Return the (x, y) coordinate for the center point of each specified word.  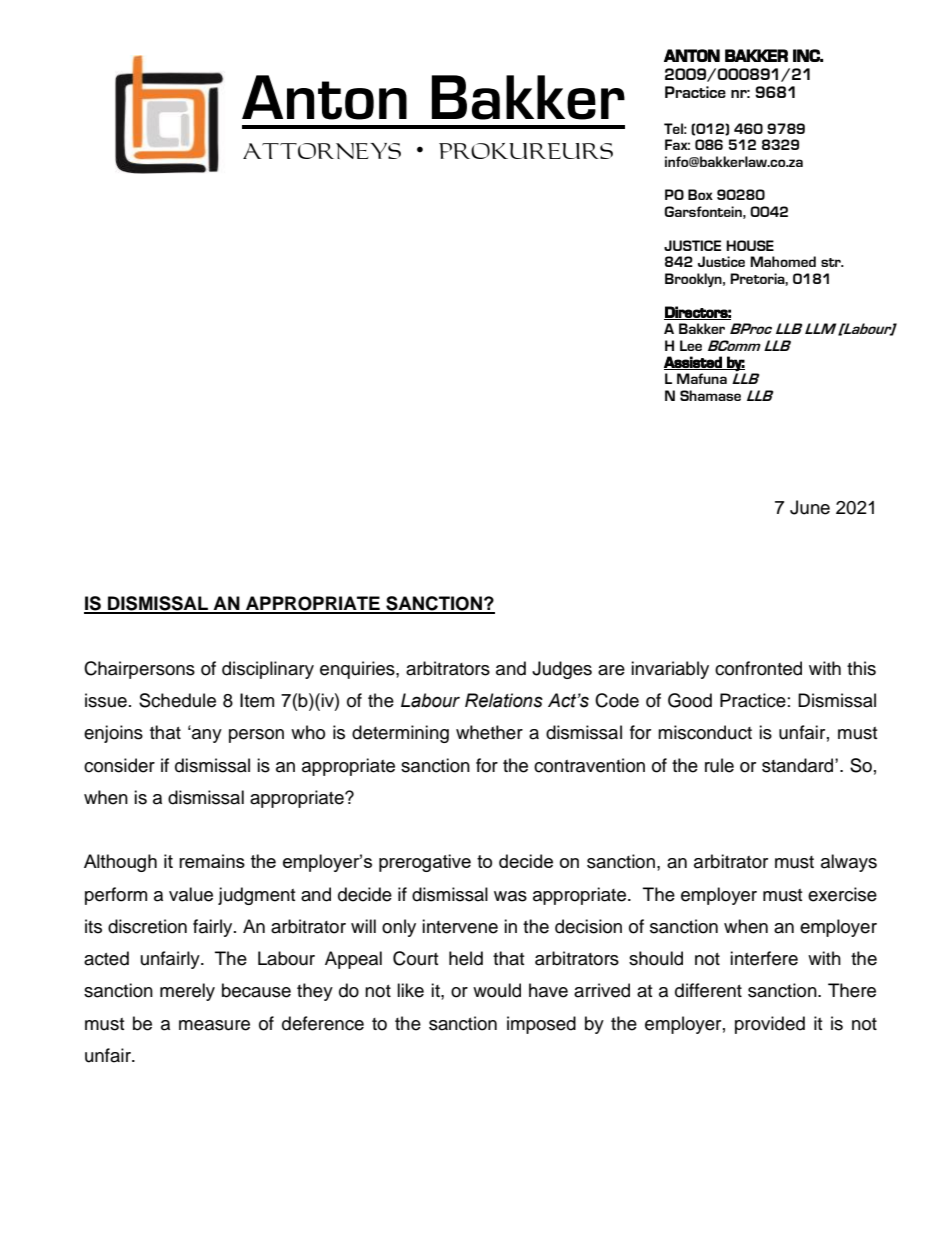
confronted (758, 668)
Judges (562, 670)
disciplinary (268, 670)
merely (187, 992)
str (832, 262)
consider (119, 765)
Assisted (694, 363)
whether (489, 732)
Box (700, 194)
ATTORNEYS (322, 151)
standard (799, 765)
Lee (691, 345)
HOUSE (750, 245)
